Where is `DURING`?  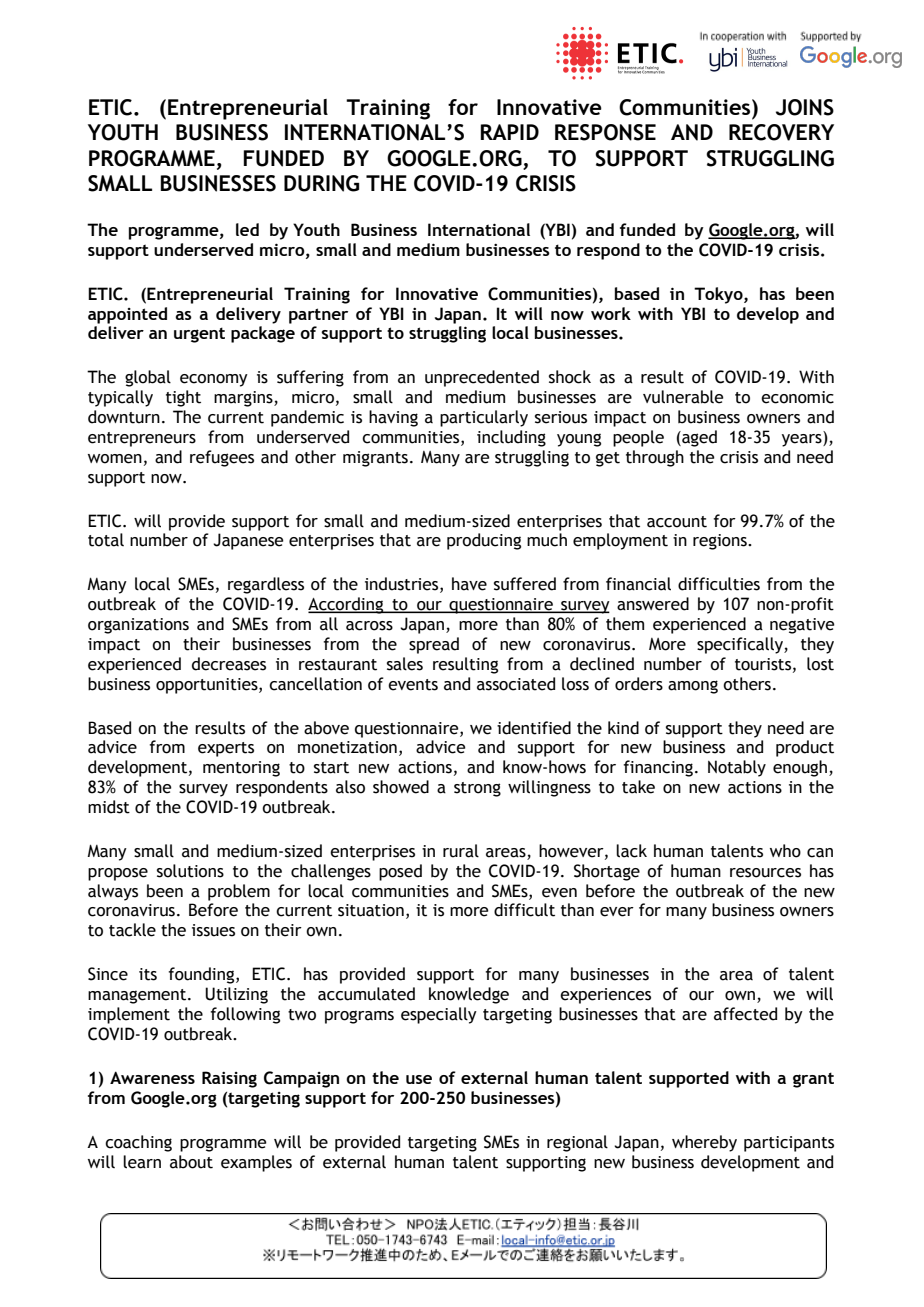 DURING is located at coordinates (321, 183).
